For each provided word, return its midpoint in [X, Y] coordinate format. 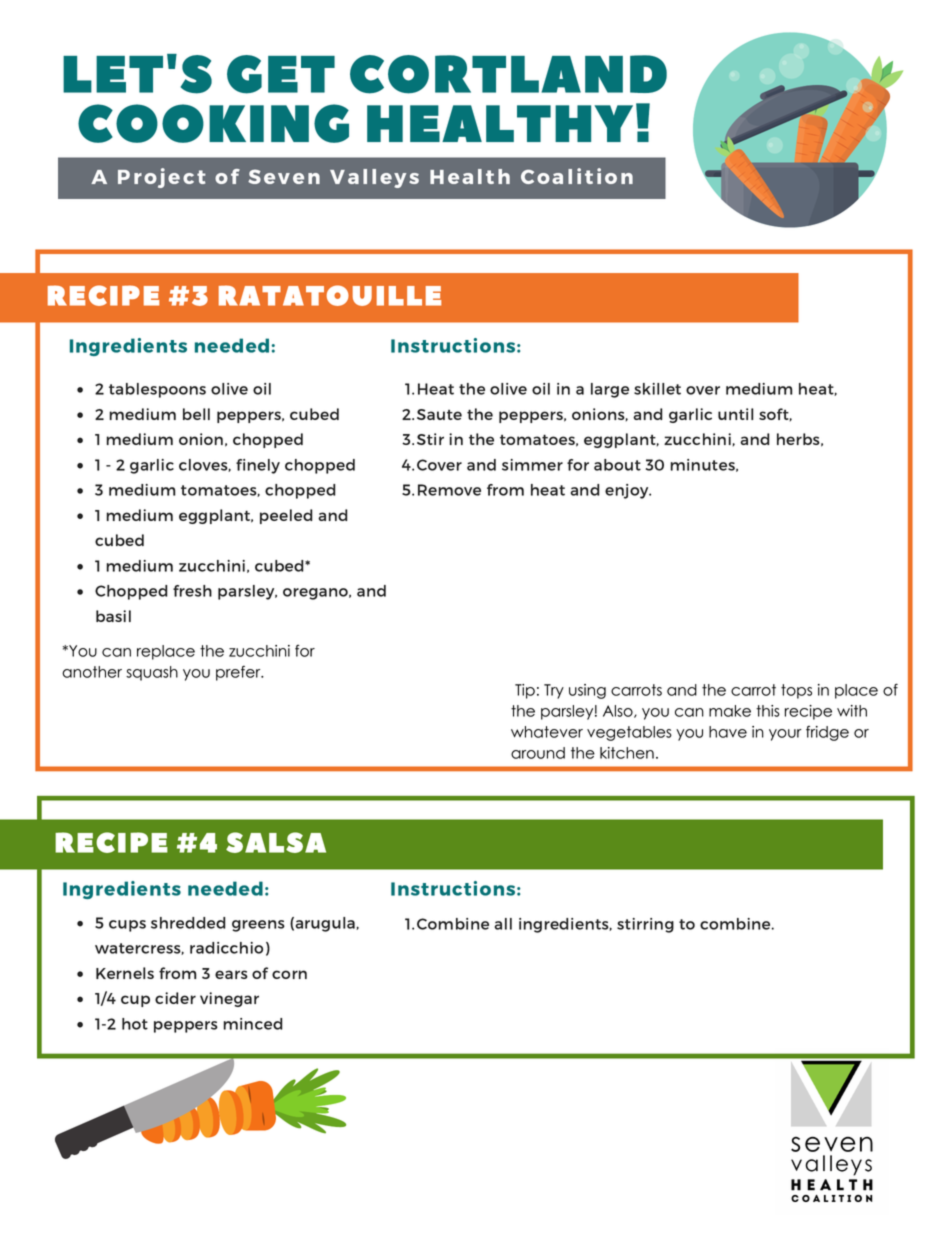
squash [152, 673]
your [785, 735]
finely [258, 466]
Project [162, 178]
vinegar [229, 999]
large [610, 390]
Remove [449, 490]
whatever [547, 732]
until [735, 414]
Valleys [374, 178]
